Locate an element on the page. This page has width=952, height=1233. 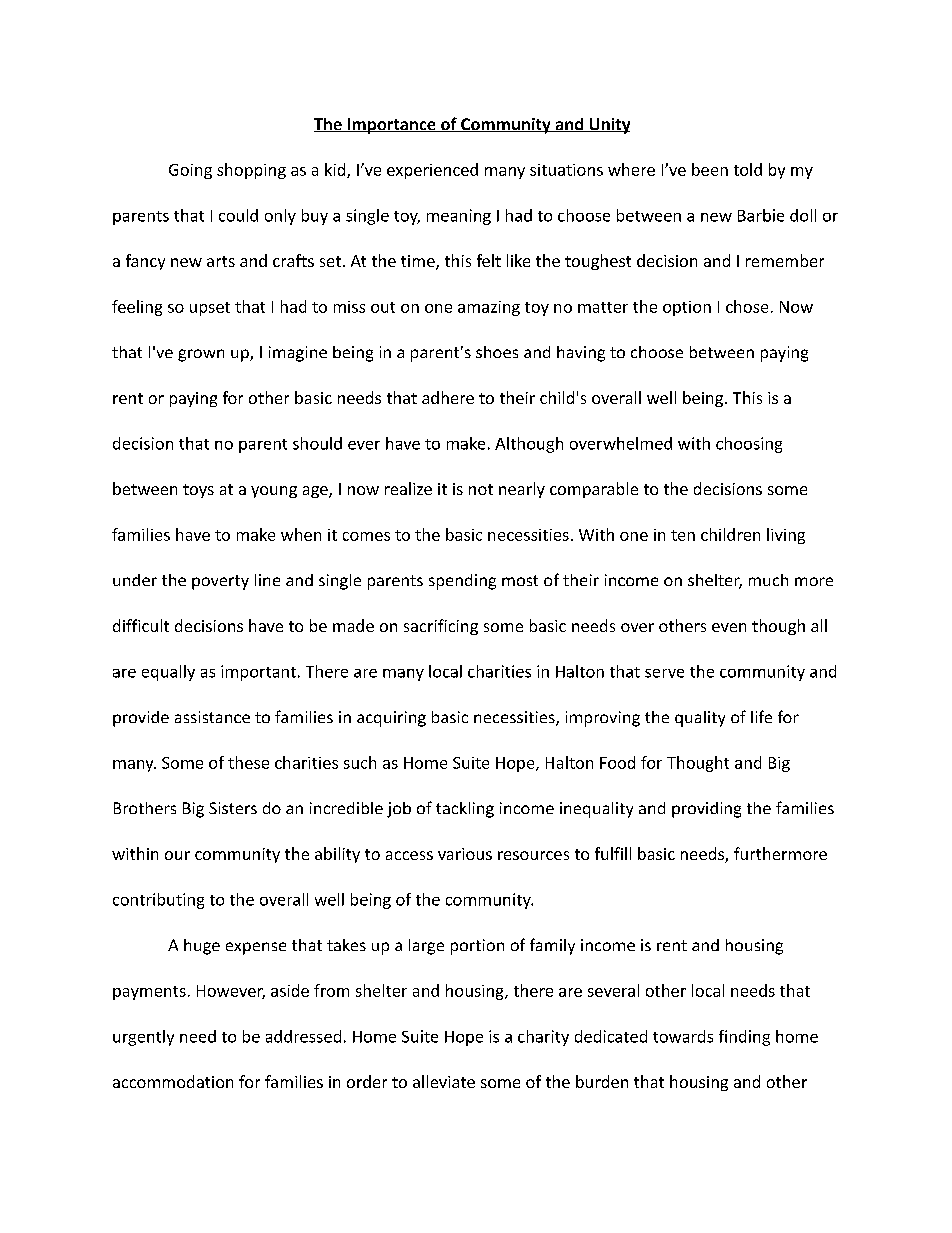
Going is located at coordinates (190, 171).
